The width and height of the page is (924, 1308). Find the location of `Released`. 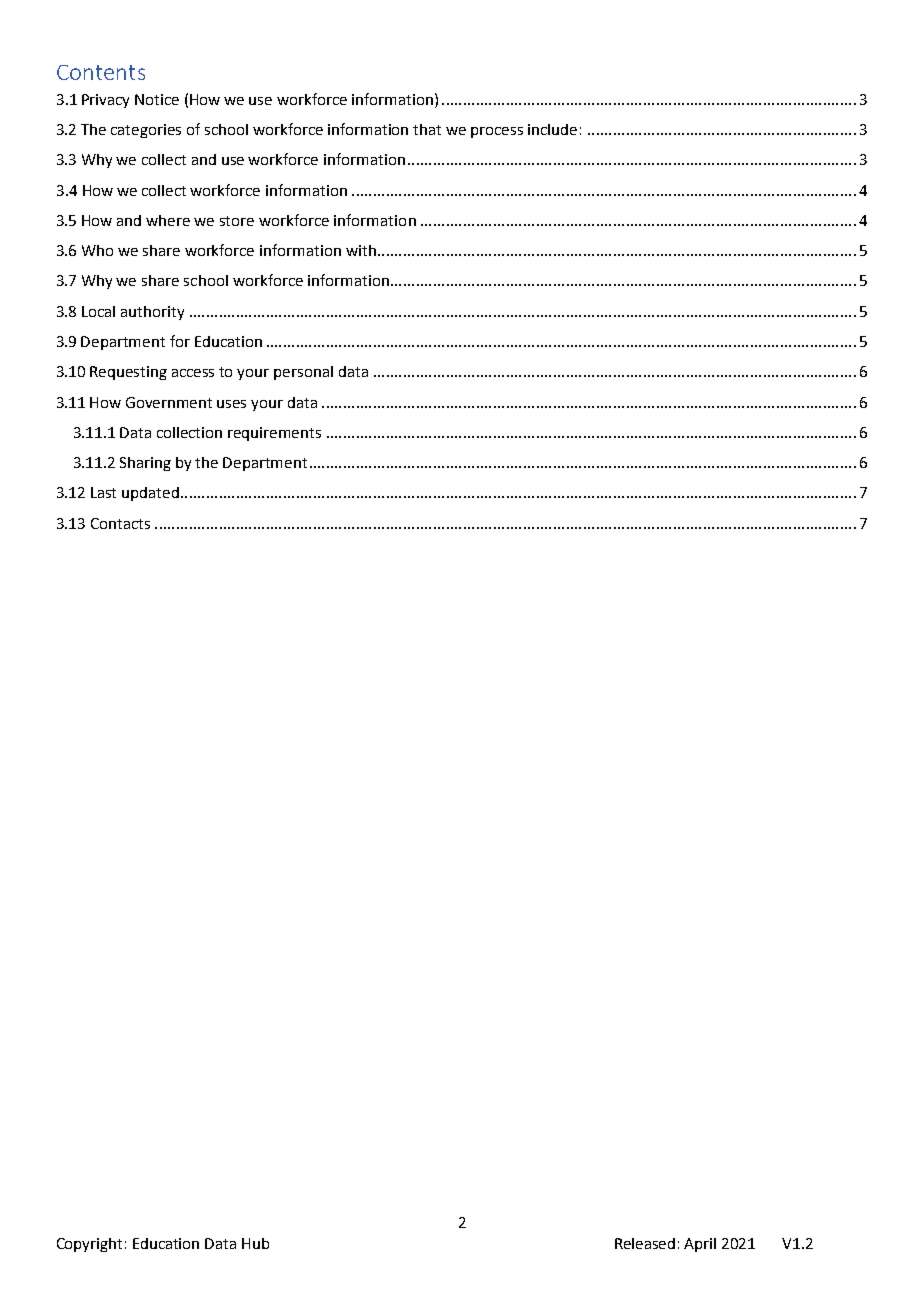

Released is located at coordinates (645, 1243).
